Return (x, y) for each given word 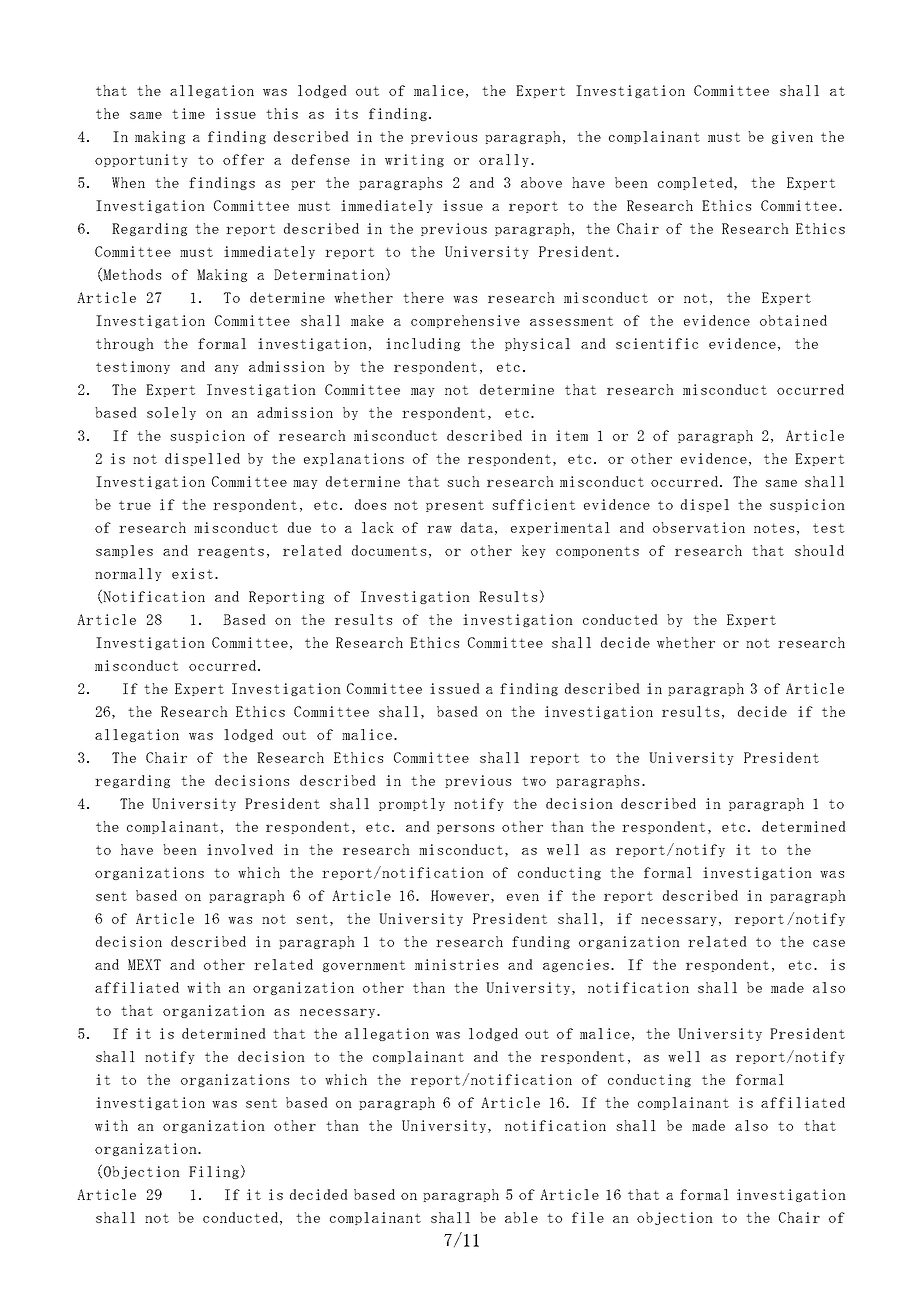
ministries (456, 964)
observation (699, 527)
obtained (793, 320)
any (227, 369)
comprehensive (465, 321)
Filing (214, 1172)
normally (128, 574)
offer (243, 159)
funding (541, 942)
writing (414, 160)
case (829, 943)
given (792, 137)
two (534, 781)
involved (240, 849)
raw (439, 529)
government (364, 966)
